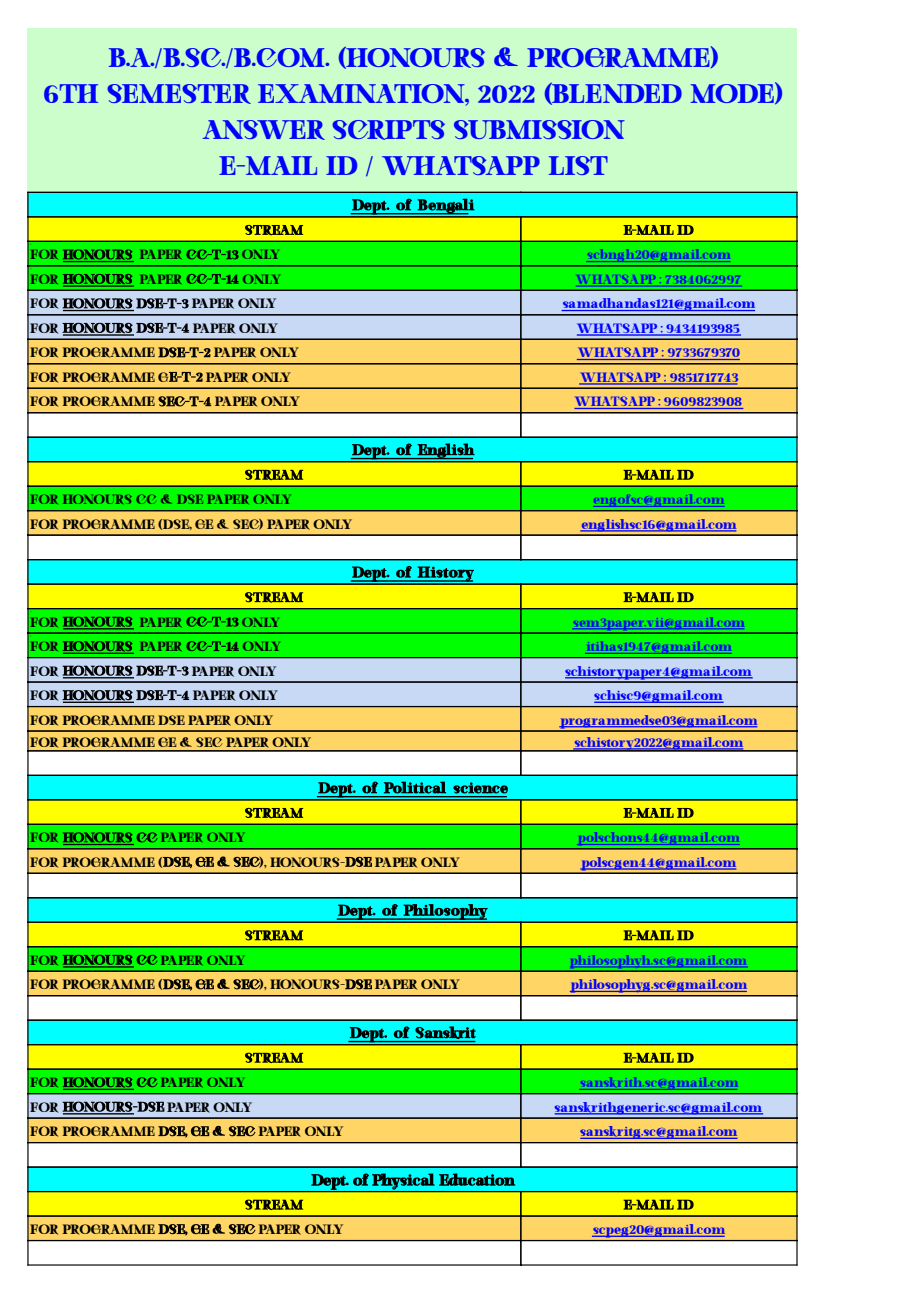 The image size is (924, 1307). Describe the element at coordinates (415, 787) in the page. I see `Political` at that location.
